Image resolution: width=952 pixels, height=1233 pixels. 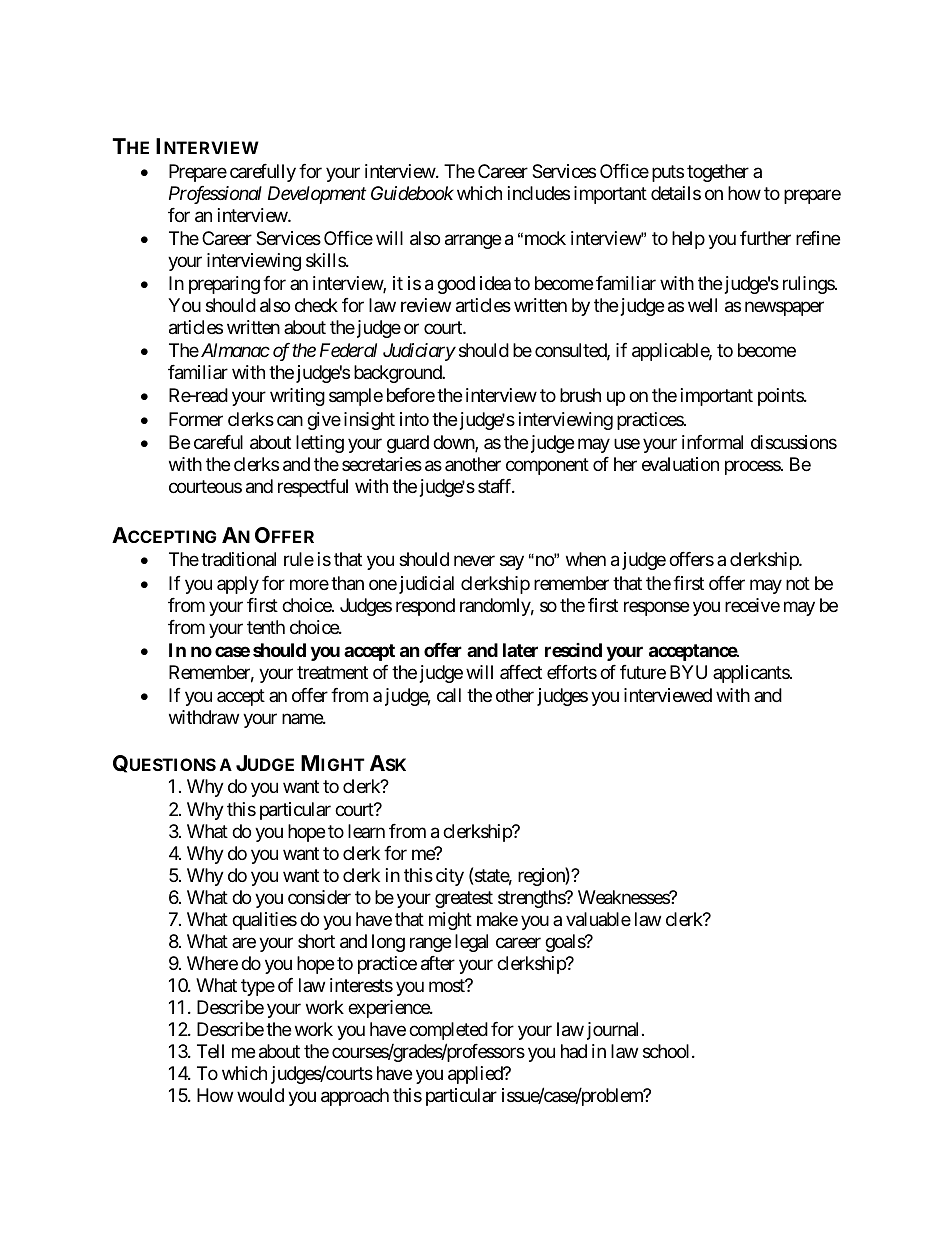 What do you see at coordinates (668, 1051) in the document?
I see `school` at bounding box center [668, 1051].
